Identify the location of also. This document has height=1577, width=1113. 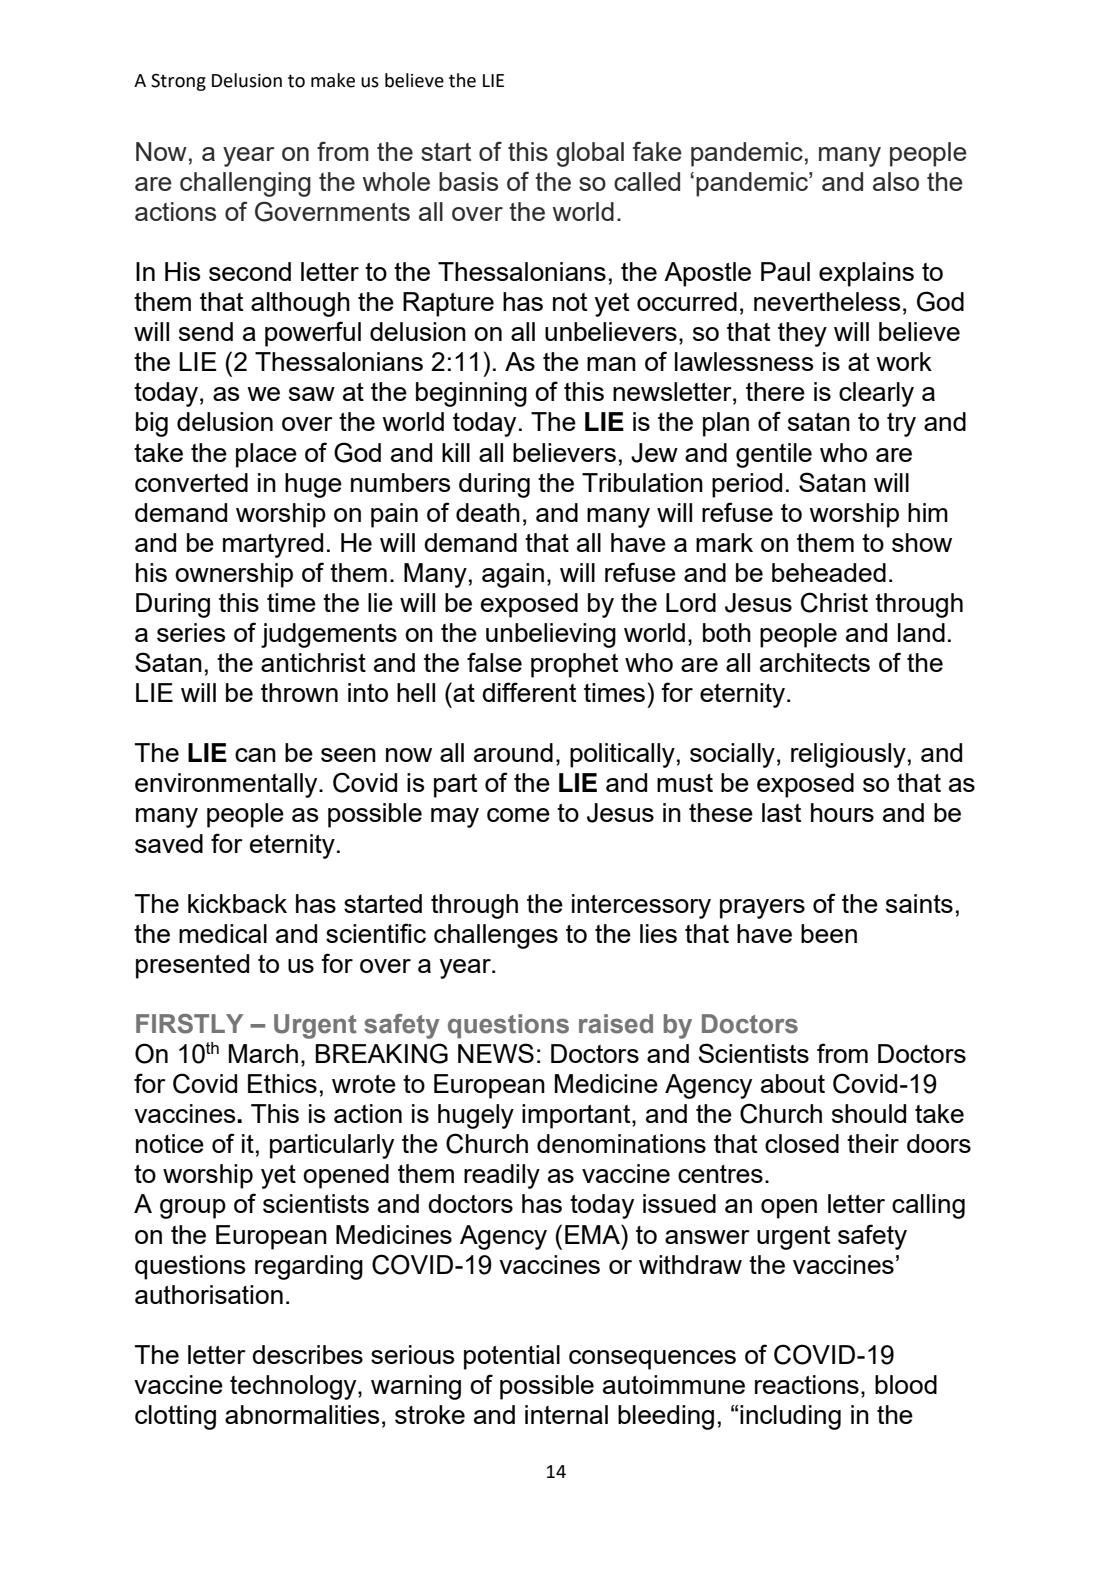
(896, 181).
